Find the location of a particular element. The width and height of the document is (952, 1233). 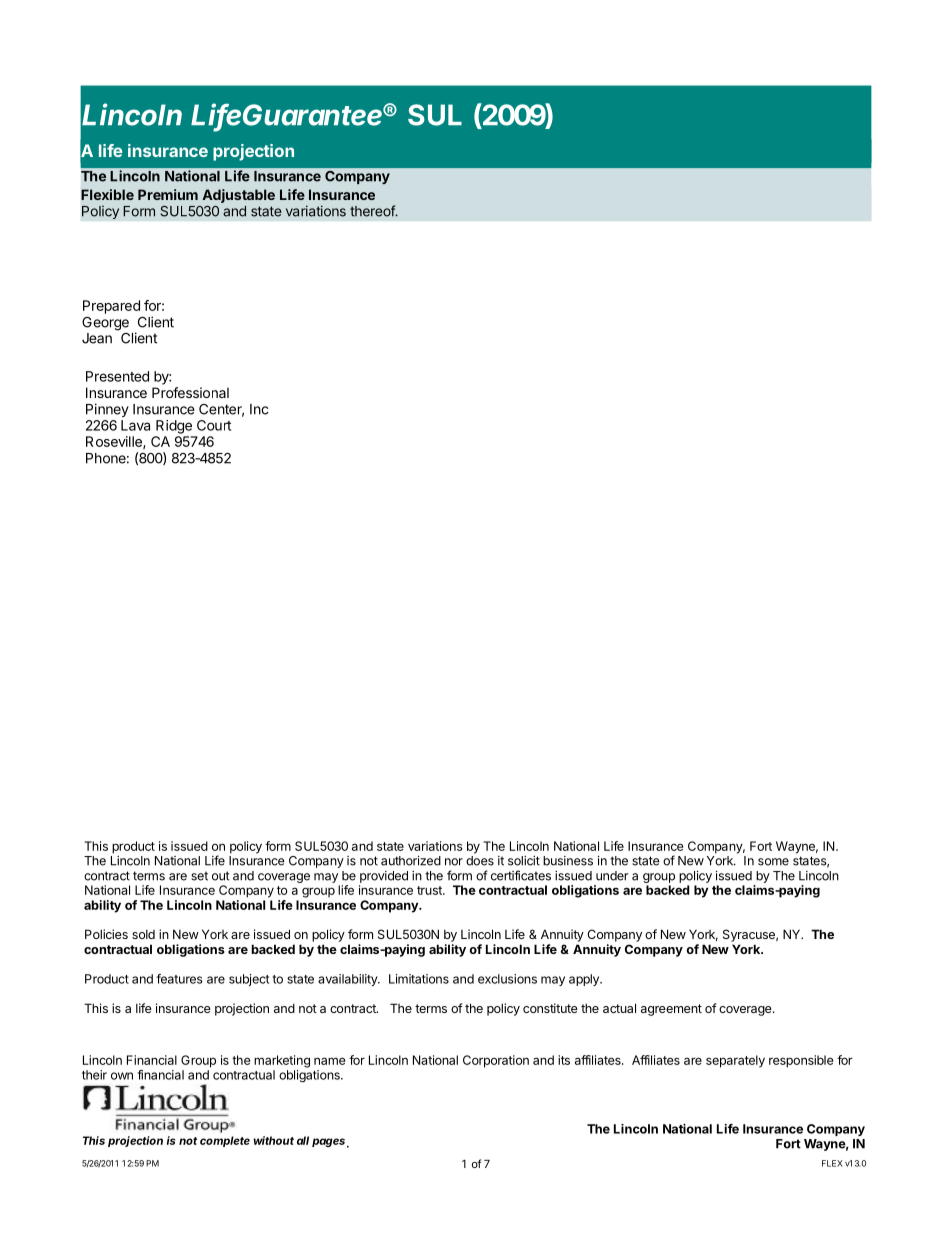

Adjustable is located at coordinates (238, 196).
